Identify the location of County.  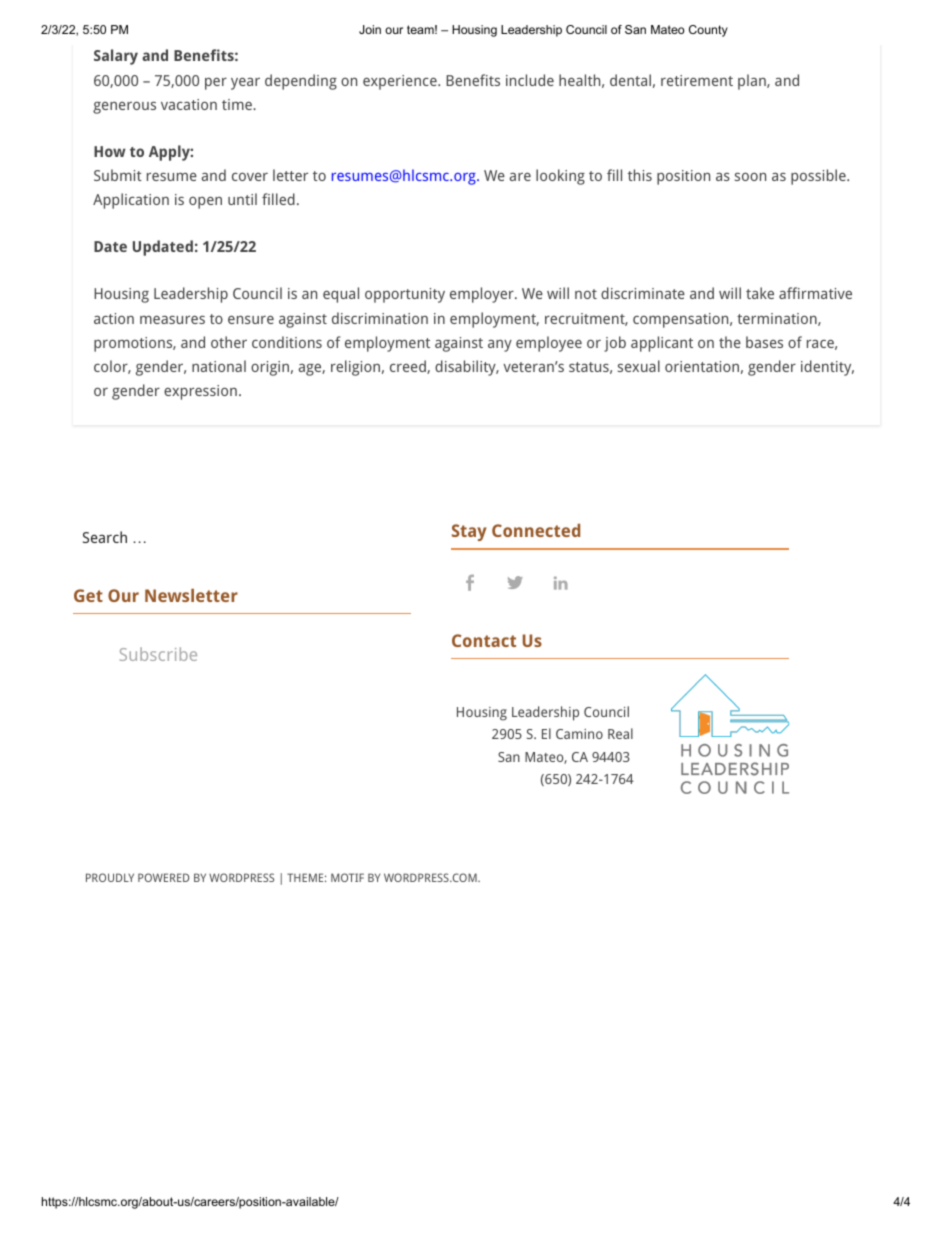
(708, 31).
